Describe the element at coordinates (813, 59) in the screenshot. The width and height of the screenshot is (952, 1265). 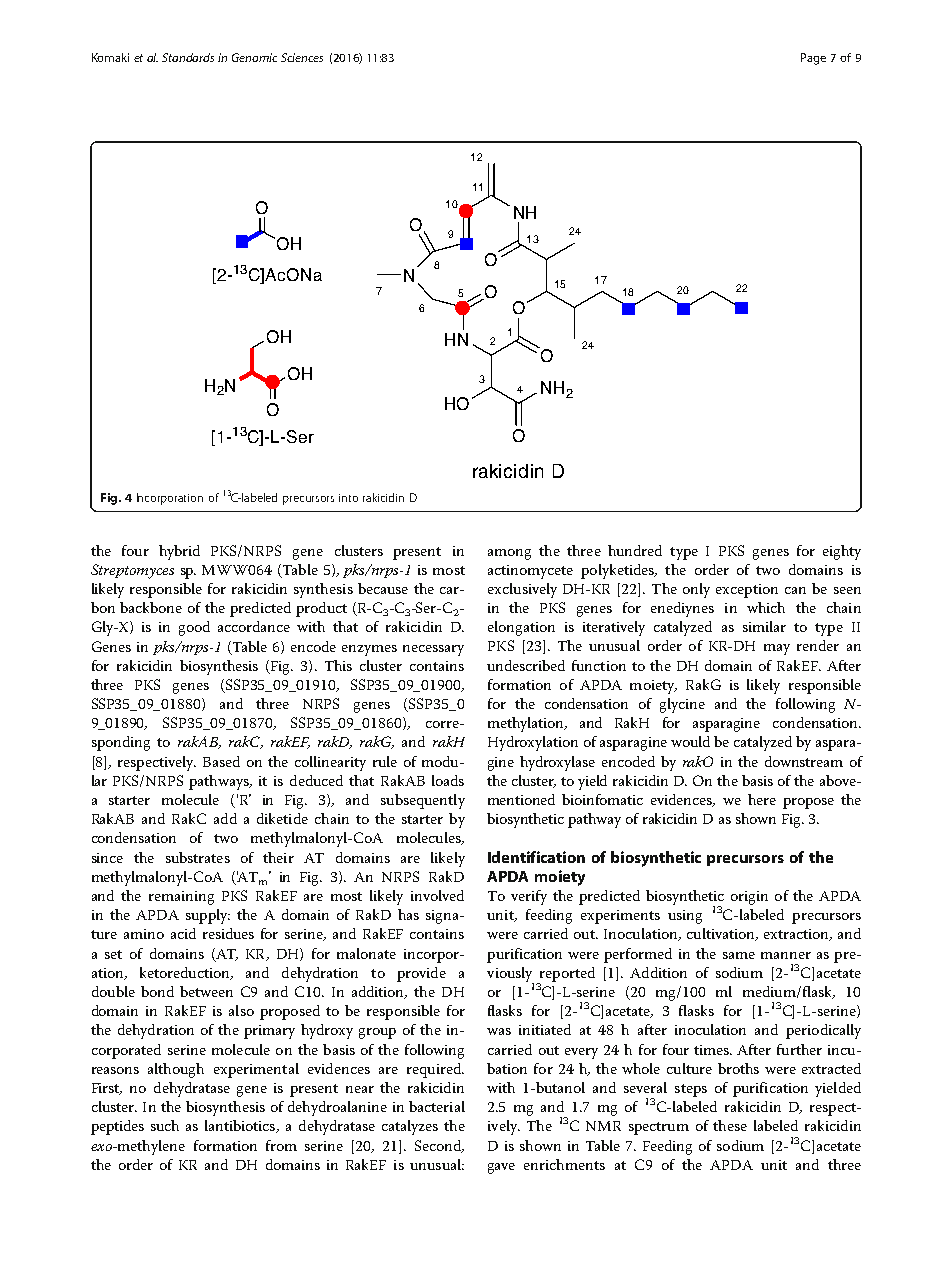
I see `Page` at that location.
